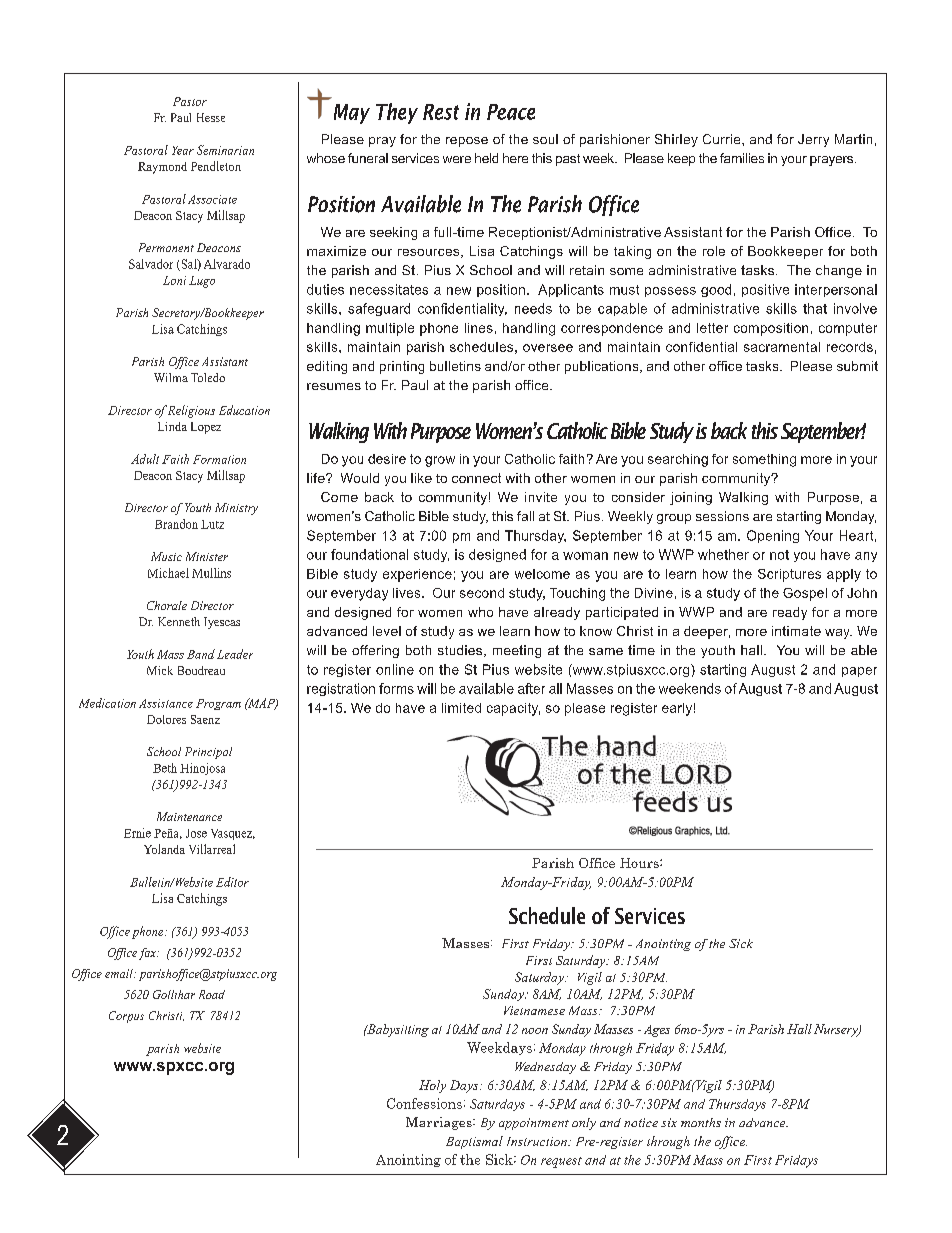 This screenshot has width=952, height=1233. I want to click on Formation, so click(219, 459).
